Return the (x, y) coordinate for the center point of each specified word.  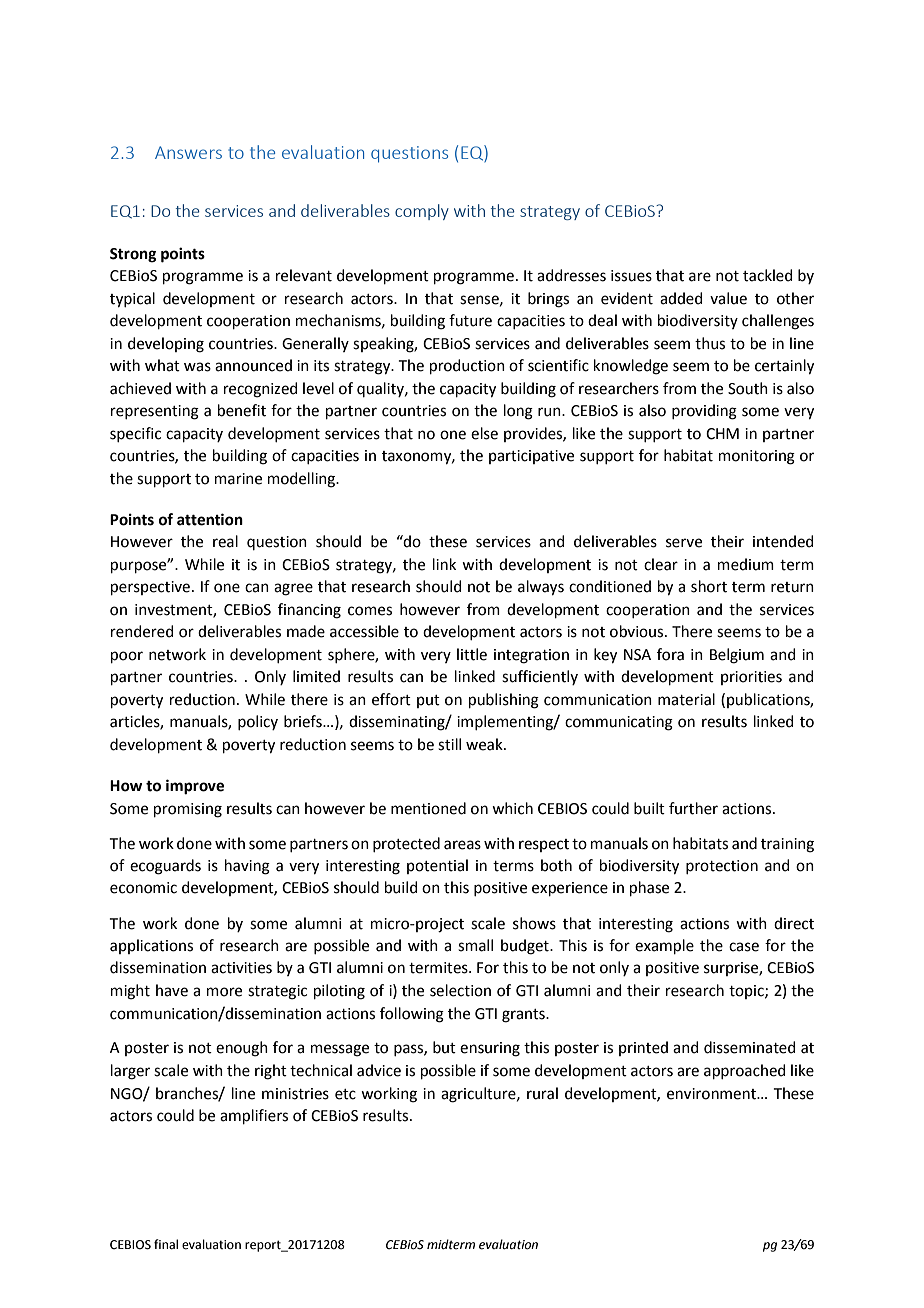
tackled (768, 275)
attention (210, 519)
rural (542, 1093)
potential (437, 866)
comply (422, 212)
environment (712, 1094)
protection (722, 867)
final (166, 1244)
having (247, 867)
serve (684, 543)
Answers (188, 152)
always (541, 588)
